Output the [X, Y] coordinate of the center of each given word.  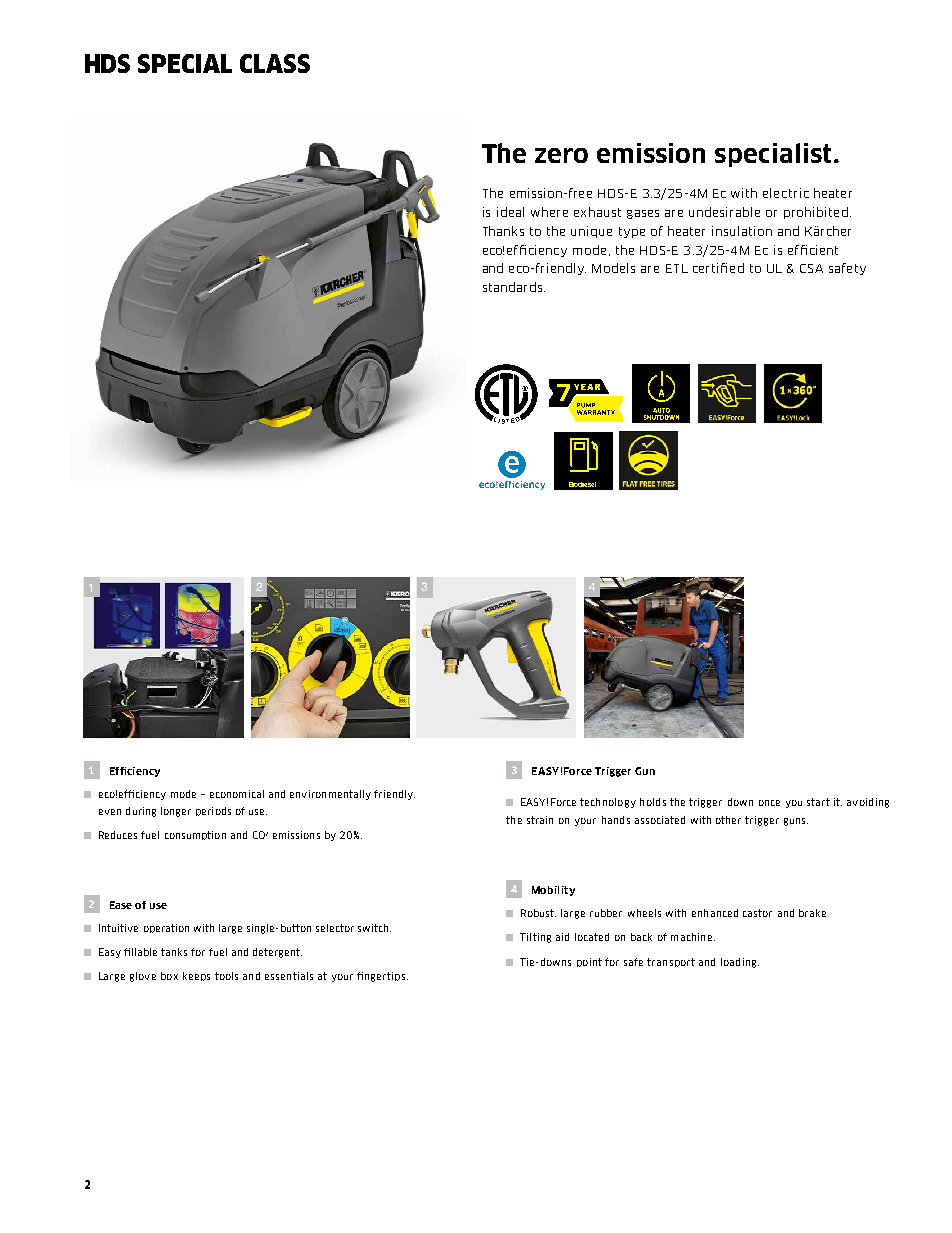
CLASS [275, 63]
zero [561, 155]
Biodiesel [582, 484]
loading [740, 963]
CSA [811, 268]
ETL [677, 268]
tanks [174, 952]
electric [786, 193]
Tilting [535, 938]
